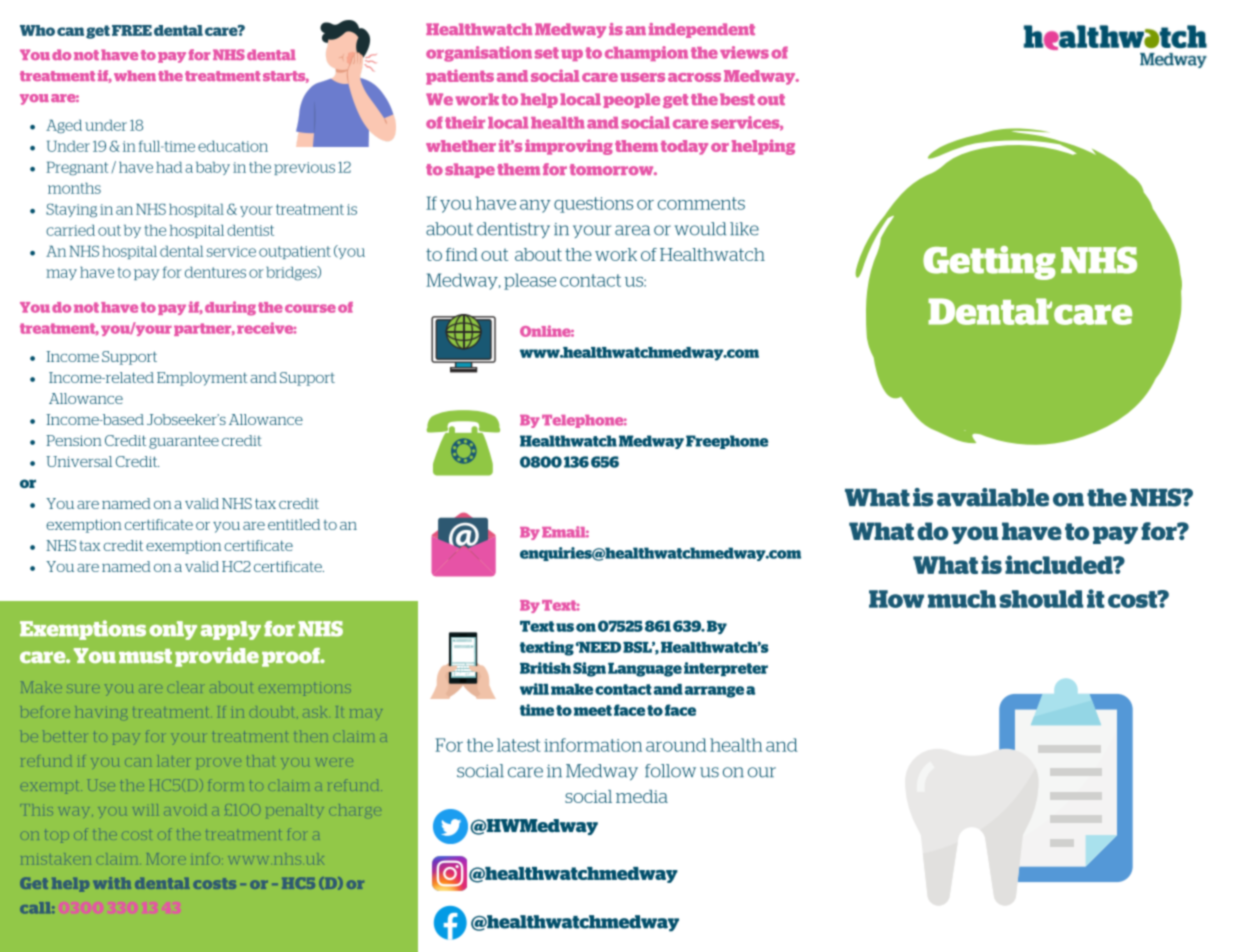 This screenshot has height=952, width=1233. What do you see at coordinates (701, 203) in the screenshot?
I see `comments` at bounding box center [701, 203].
